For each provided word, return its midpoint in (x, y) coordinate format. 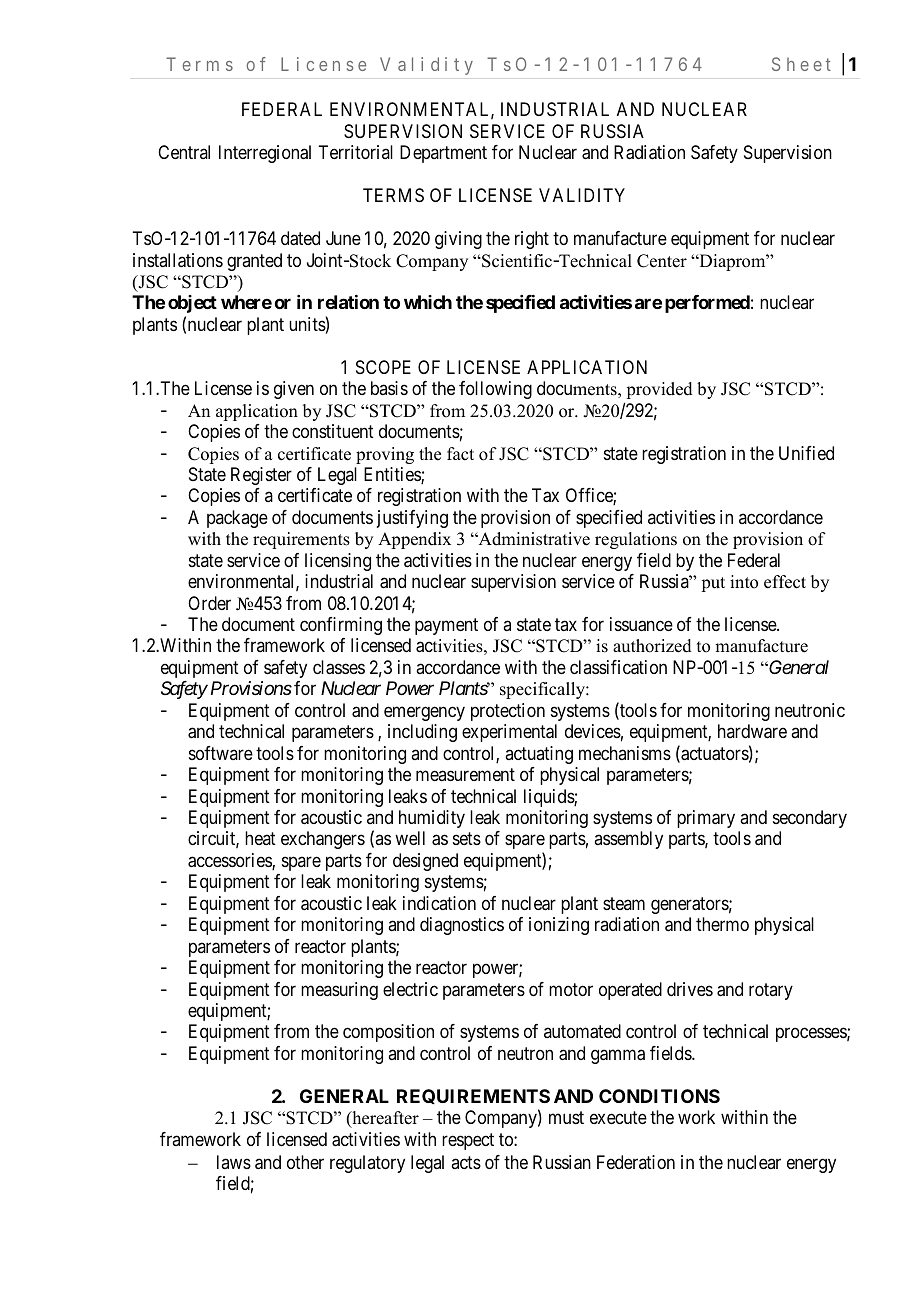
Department (443, 154)
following (495, 390)
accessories (230, 861)
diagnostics (462, 926)
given (294, 390)
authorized (652, 646)
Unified (806, 453)
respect (468, 1141)
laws (234, 1162)
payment (446, 626)
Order (209, 603)
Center (662, 261)
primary (706, 819)
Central (184, 152)
